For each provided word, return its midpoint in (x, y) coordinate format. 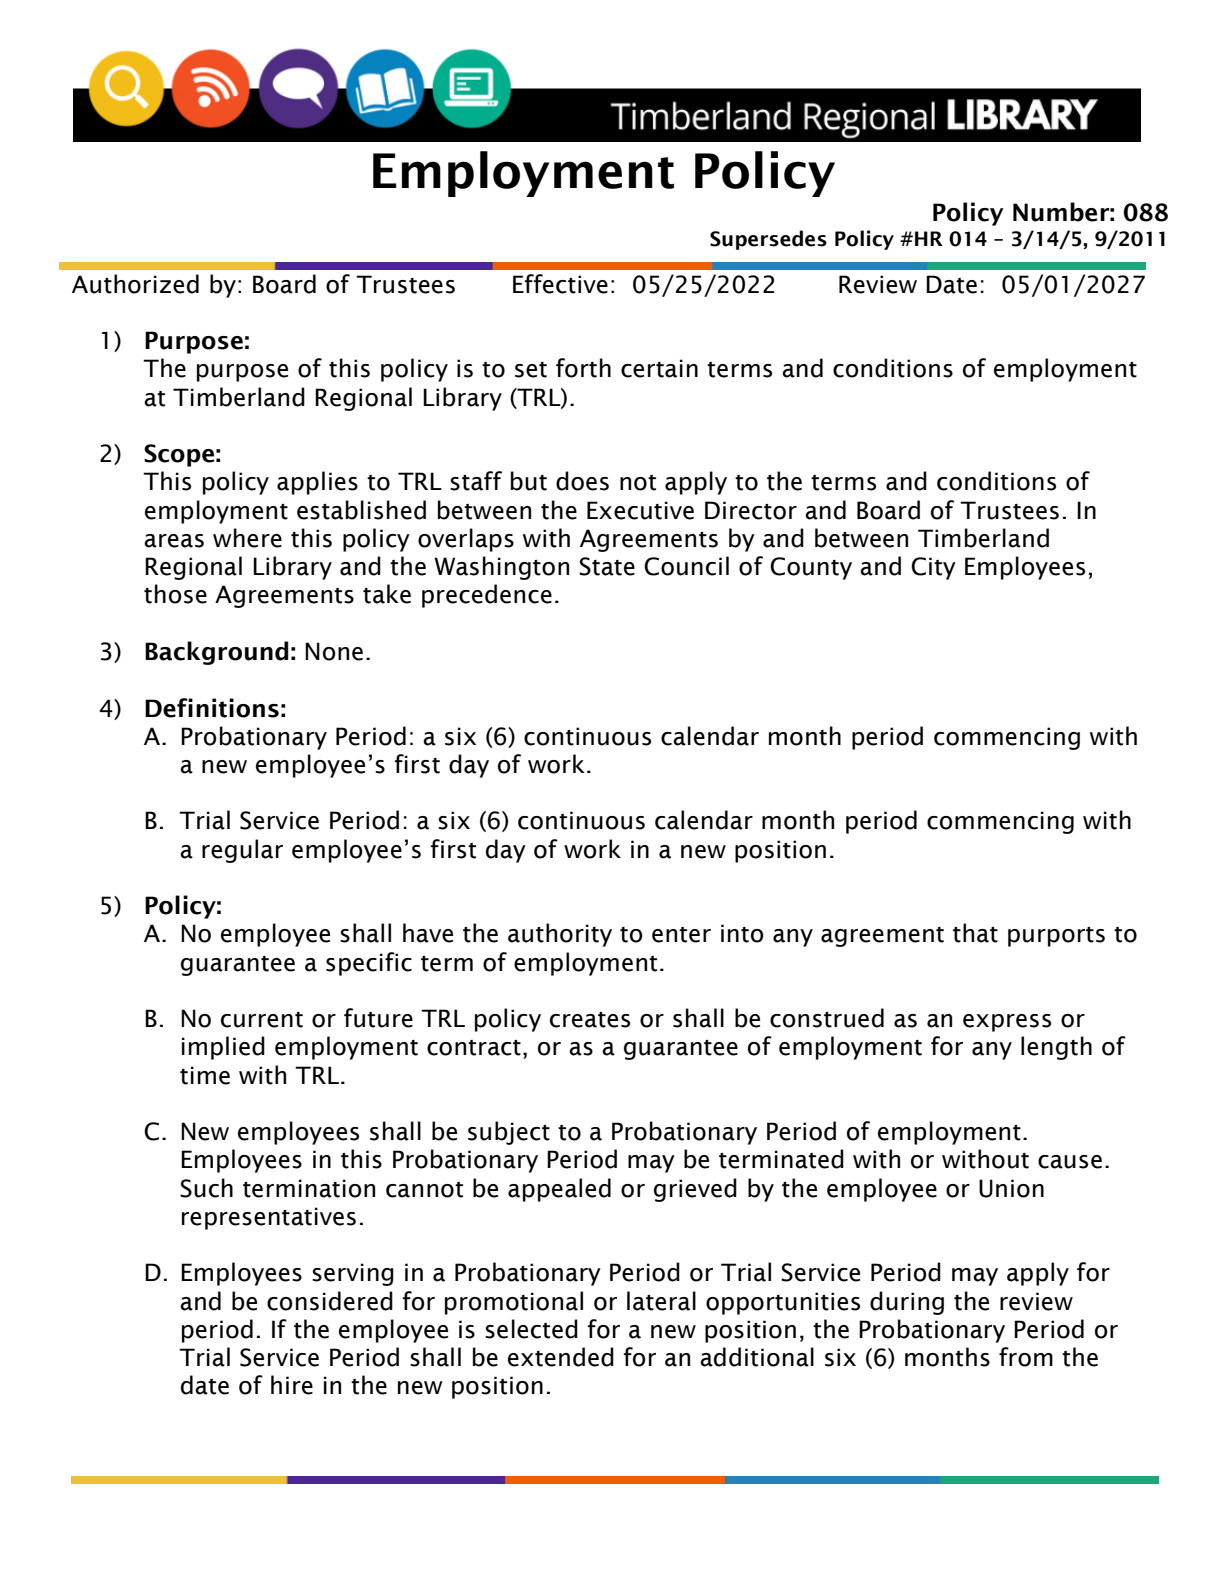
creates (590, 1020)
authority (560, 935)
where (247, 538)
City (933, 568)
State (607, 566)
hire (292, 1385)
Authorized (135, 284)
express (1007, 1023)
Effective (560, 284)
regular (242, 851)
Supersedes (768, 240)
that (975, 933)
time (205, 1075)
